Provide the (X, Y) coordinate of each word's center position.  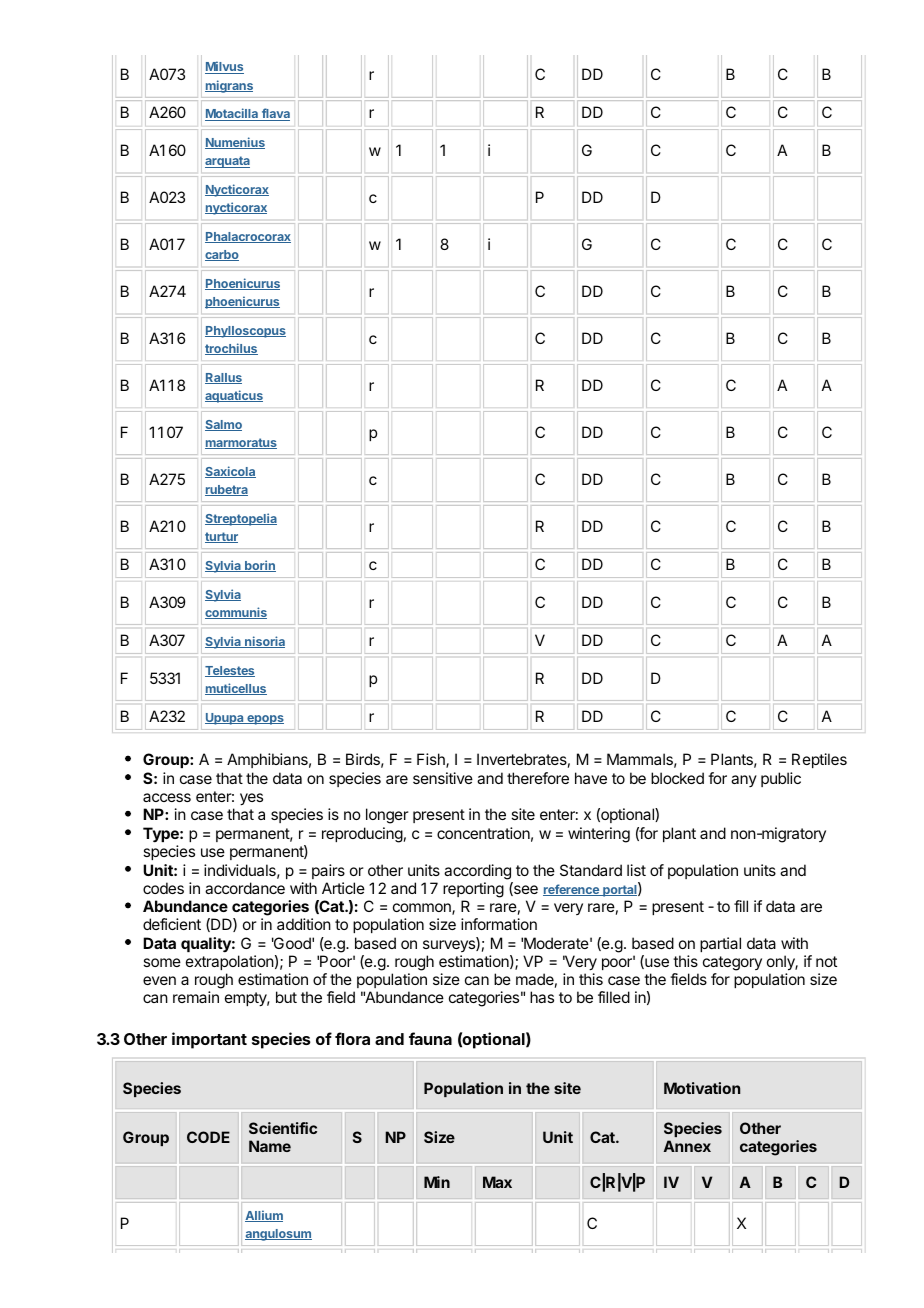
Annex (687, 1146)
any (744, 781)
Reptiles (819, 760)
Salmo (223, 425)
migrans (229, 86)
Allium (264, 1216)
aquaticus (234, 396)
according (477, 872)
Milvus (224, 67)
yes (251, 799)
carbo (222, 255)
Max (497, 1182)
